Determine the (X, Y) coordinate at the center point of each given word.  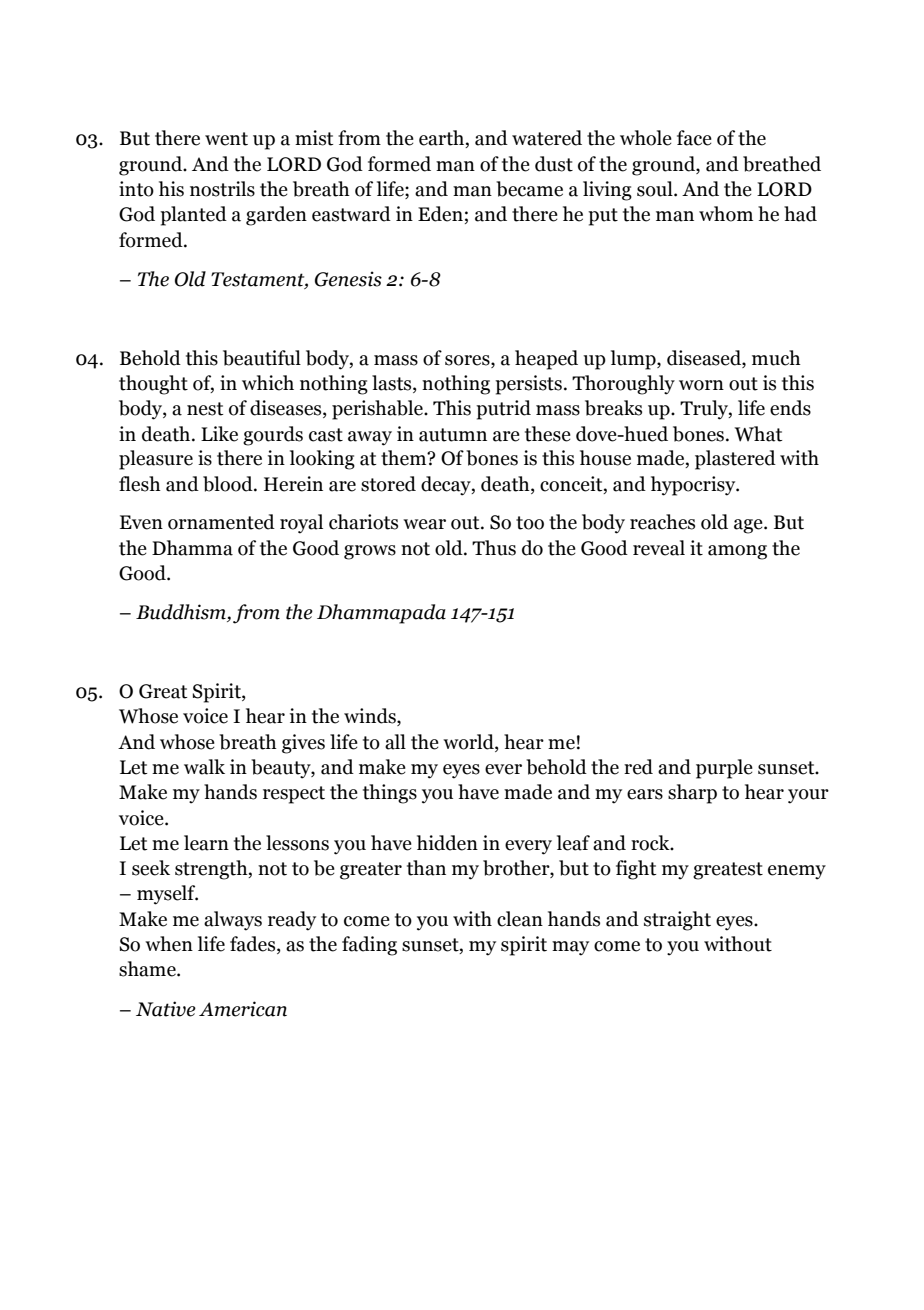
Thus (494, 548)
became (529, 189)
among (737, 552)
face (694, 138)
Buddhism (182, 613)
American (243, 1009)
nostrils (222, 189)
